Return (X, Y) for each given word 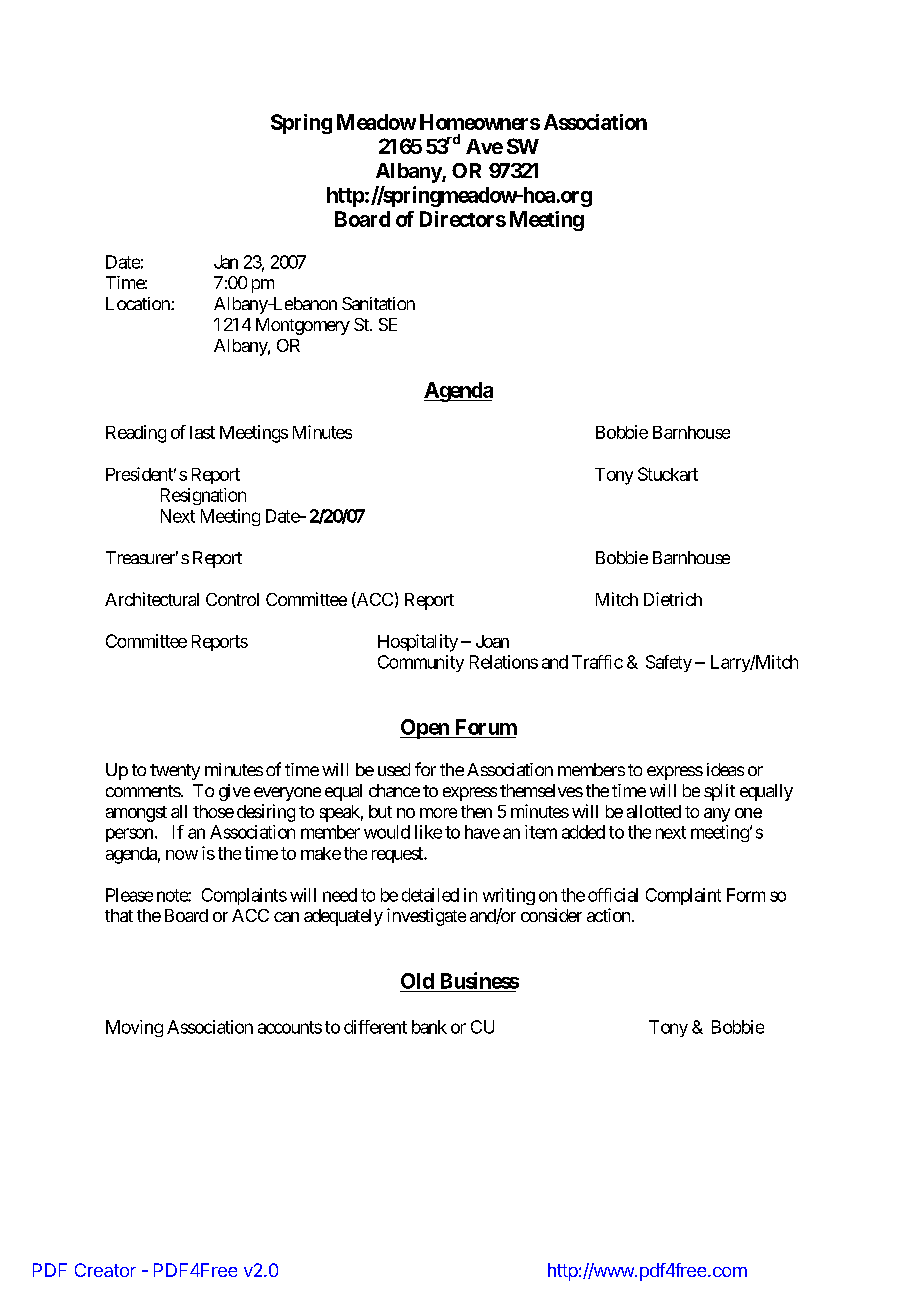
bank (429, 1027)
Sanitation (378, 303)
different (375, 1027)
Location (138, 303)
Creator (105, 1270)
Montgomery (303, 326)
